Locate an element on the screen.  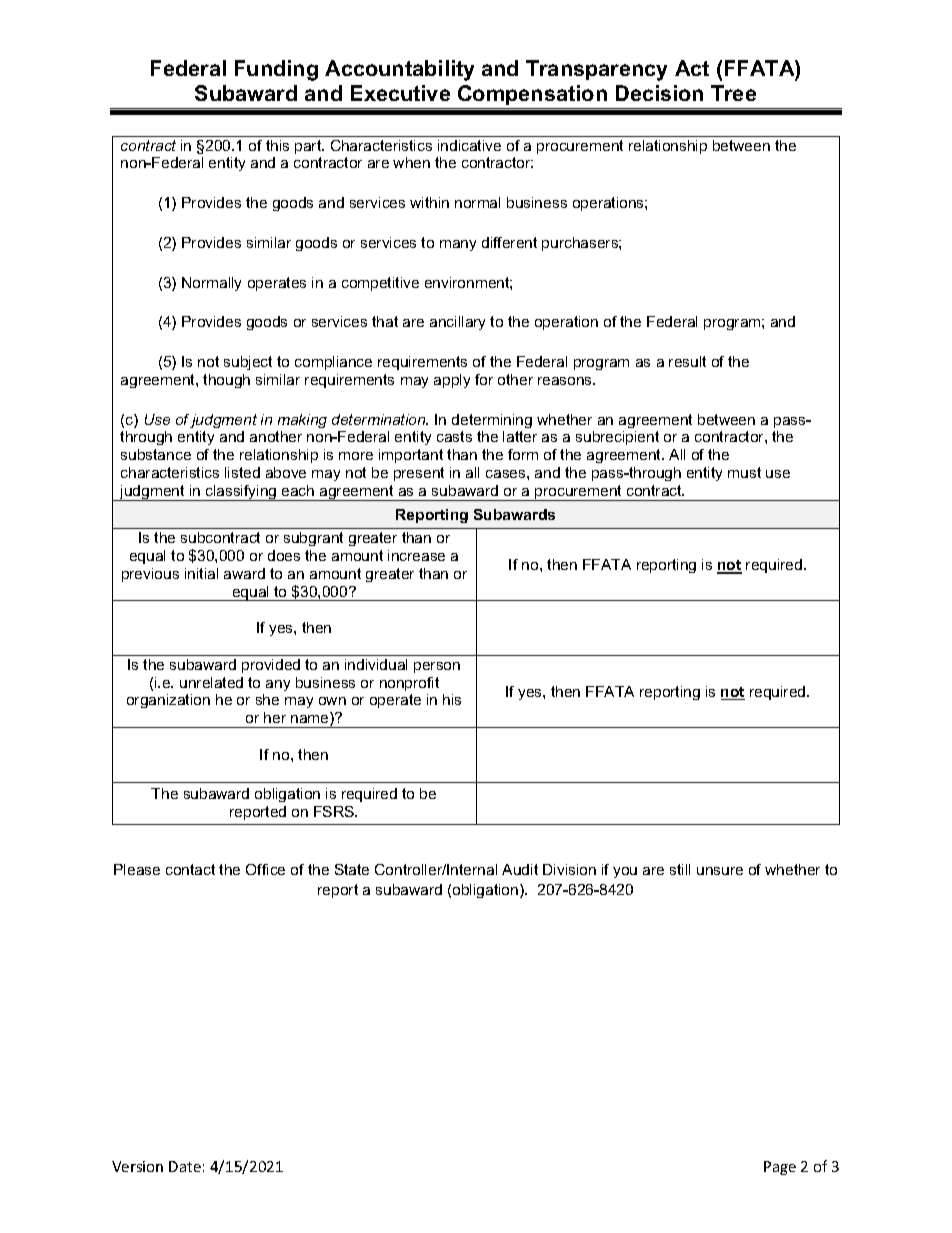
indicative is located at coordinates (469, 145).
